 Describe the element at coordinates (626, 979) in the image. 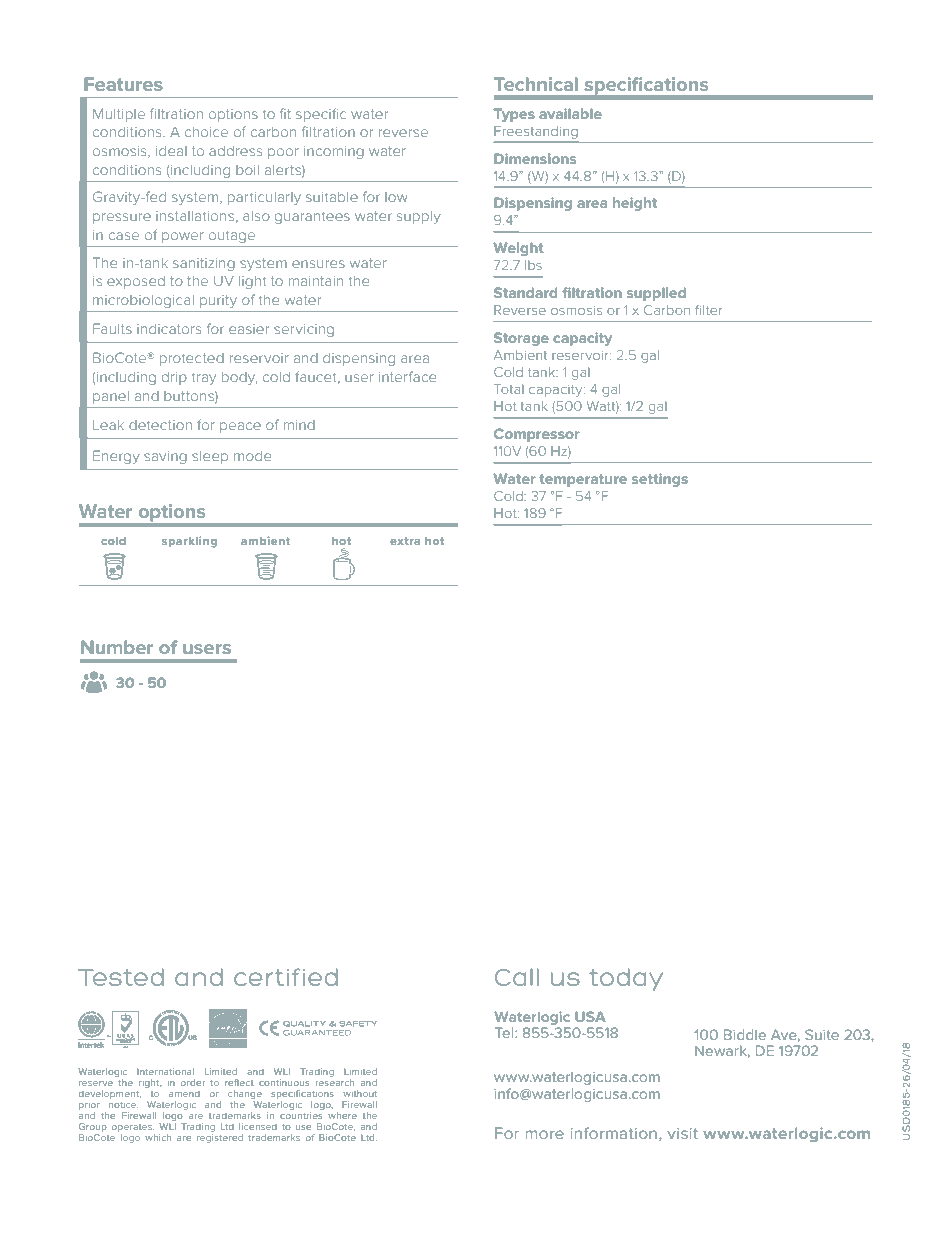

I see `today` at that location.
